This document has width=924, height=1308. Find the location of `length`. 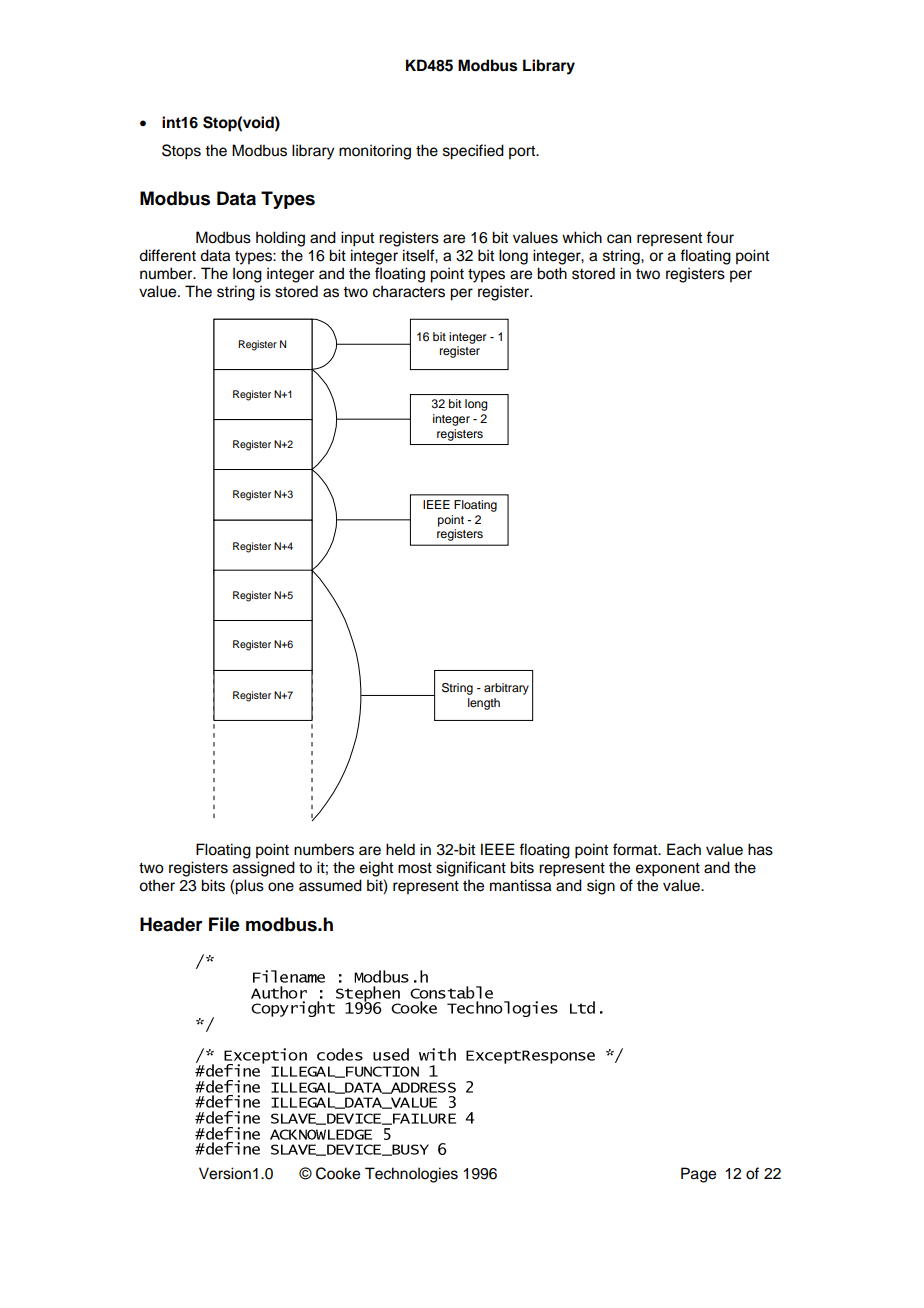

length is located at coordinates (484, 704).
